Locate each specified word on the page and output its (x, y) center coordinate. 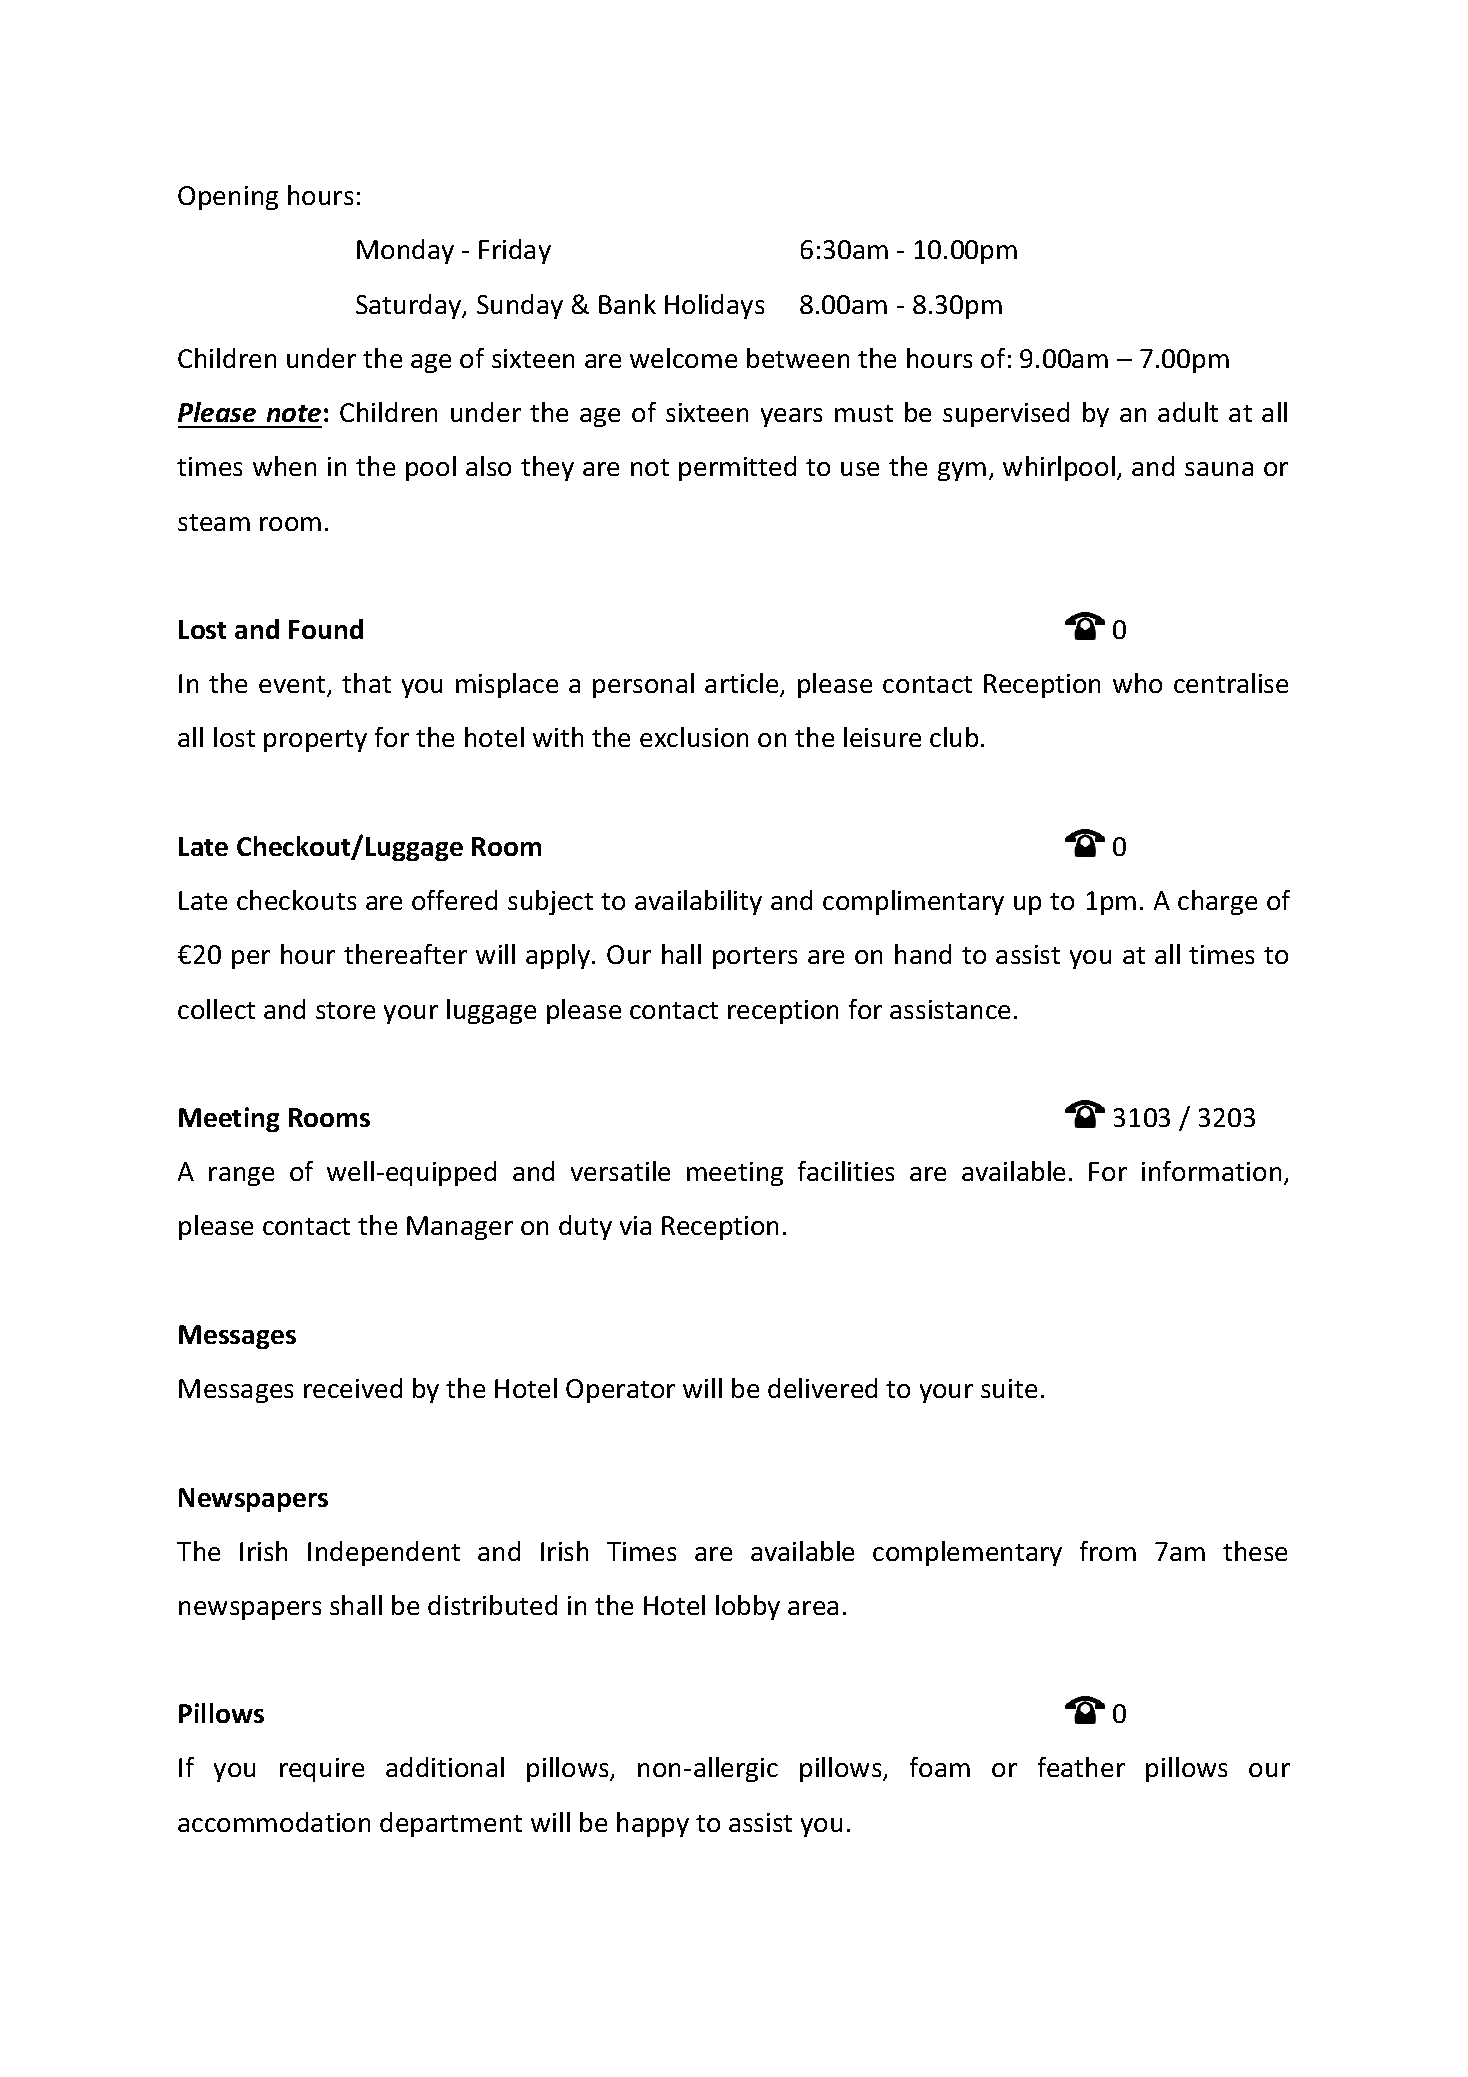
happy (653, 1824)
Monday (405, 251)
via (635, 1225)
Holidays (714, 306)
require (322, 1770)
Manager (460, 1228)
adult (1188, 412)
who (1137, 683)
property (315, 741)
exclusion (694, 737)
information (1211, 1171)
